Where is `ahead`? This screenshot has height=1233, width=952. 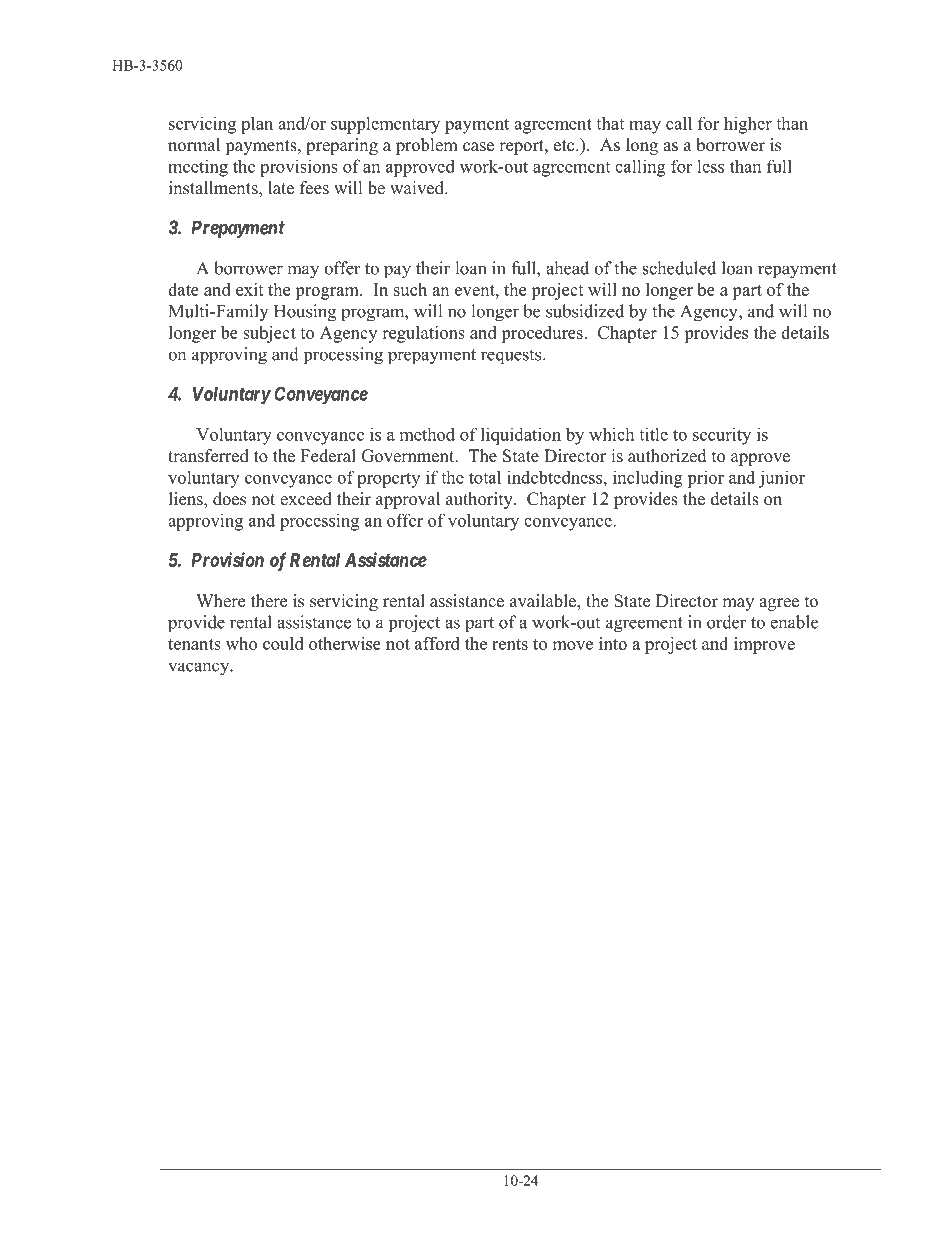
ahead is located at coordinates (567, 268).
